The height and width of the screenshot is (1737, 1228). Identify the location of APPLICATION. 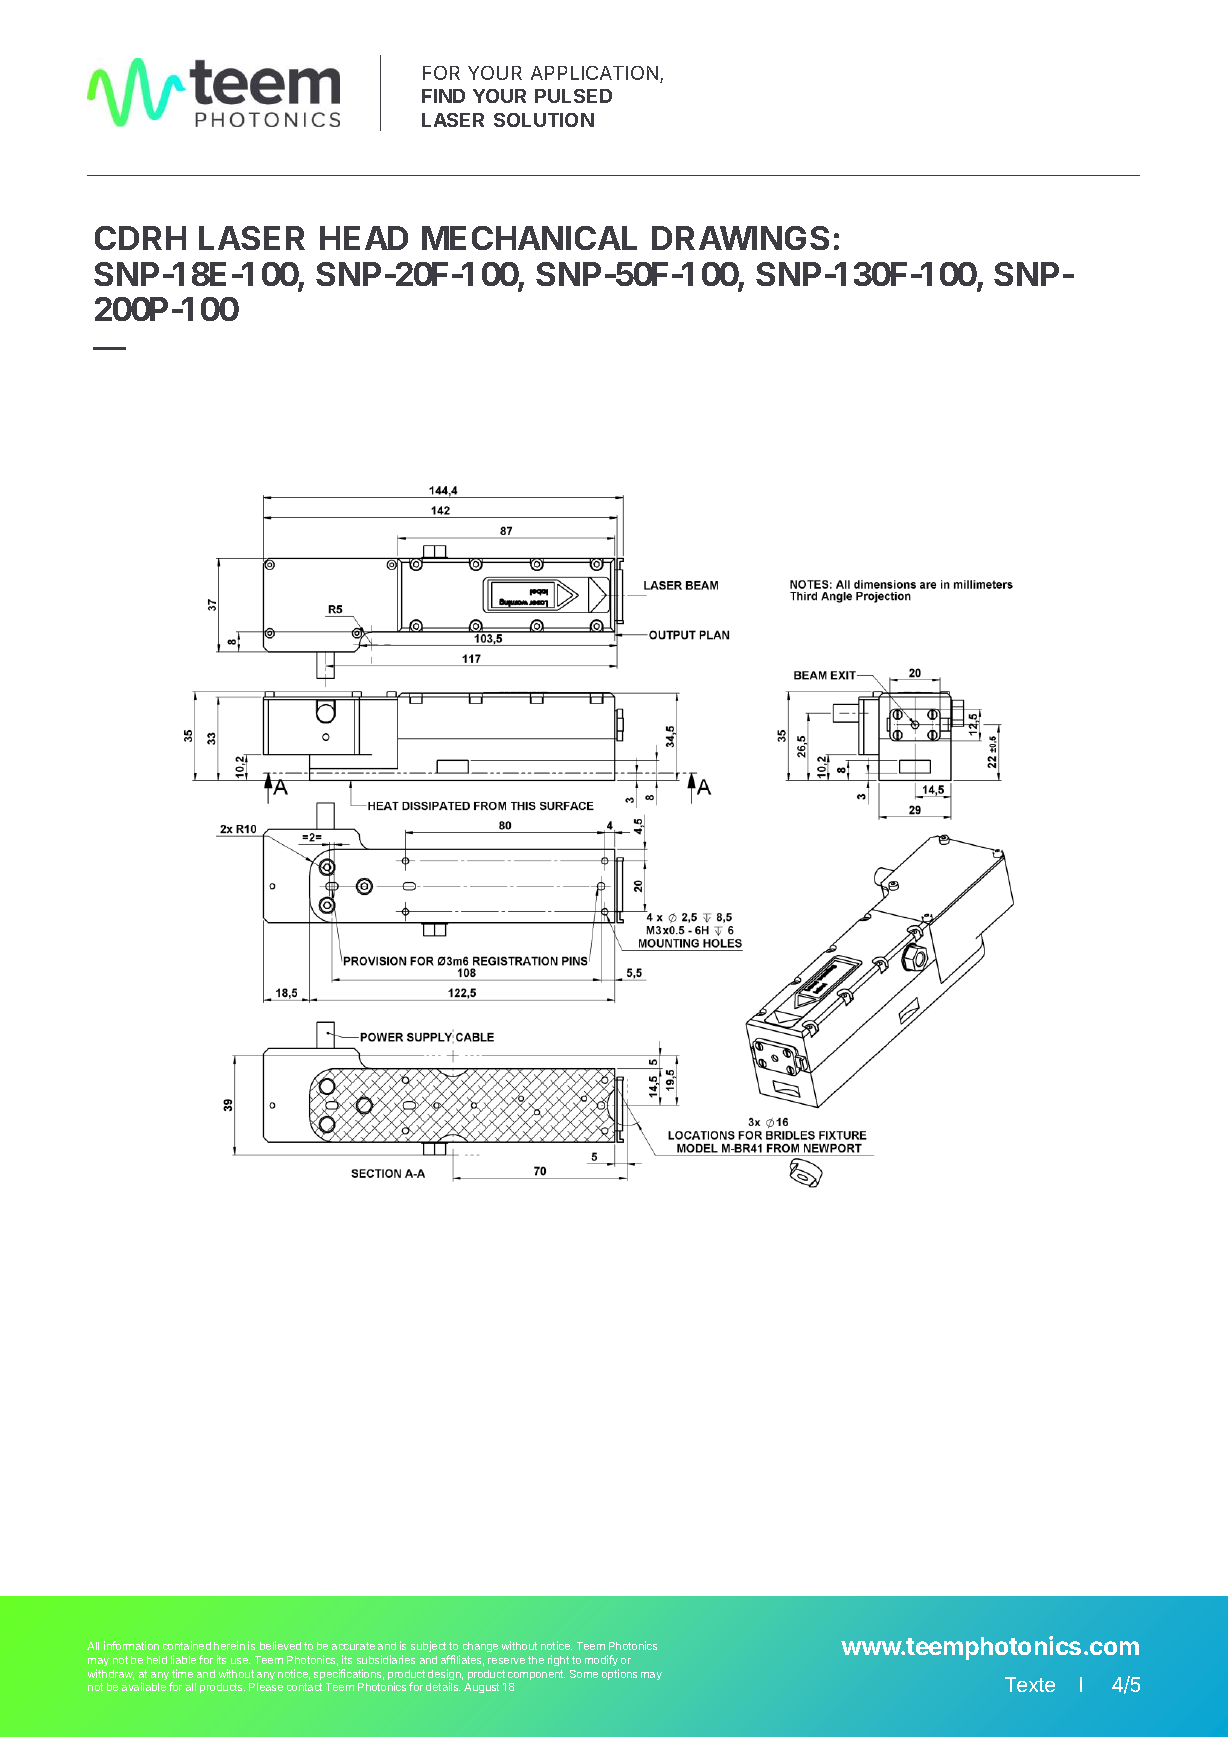
(596, 74).
